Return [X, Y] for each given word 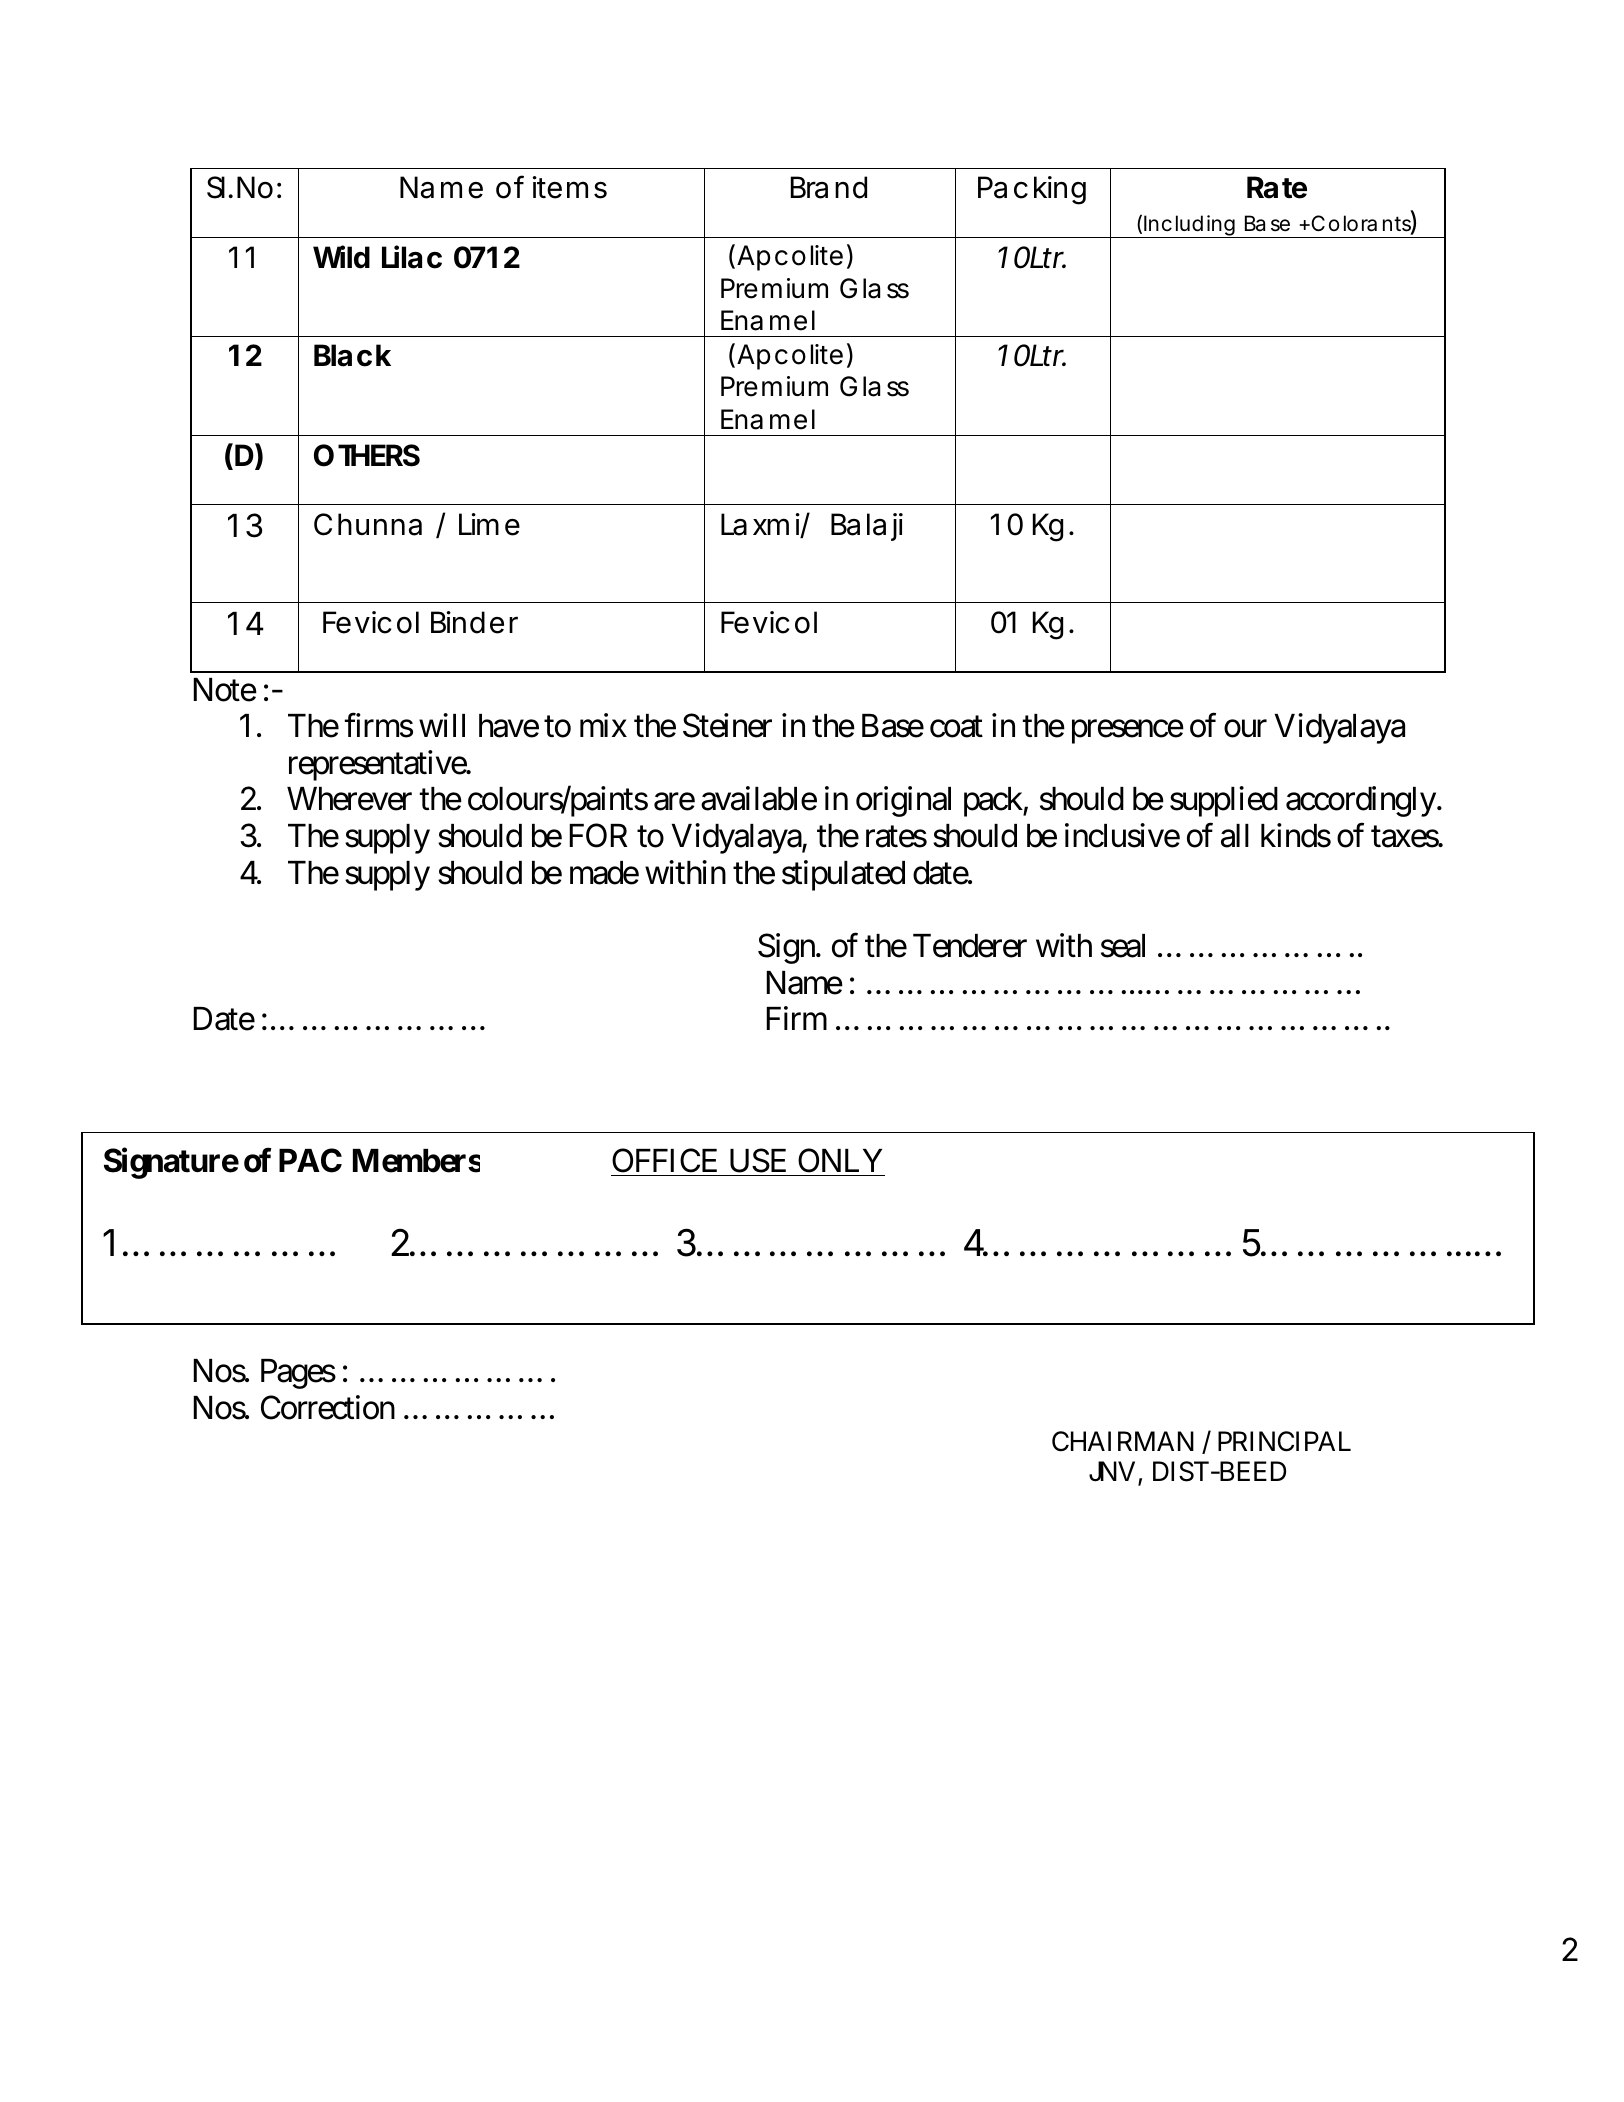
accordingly [1361, 802]
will [442, 725]
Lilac [412, 257]
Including [1189, 226]
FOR [598, 836]
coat [956, 727]
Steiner [727, 725]
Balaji [867, 527]
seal [1123, 946]
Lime [489, 524]
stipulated [843, 875]
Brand [829, 187]
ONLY [840, 1160]
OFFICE [664, 1160]
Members [416, 1161]
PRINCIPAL [1284, 1441]
